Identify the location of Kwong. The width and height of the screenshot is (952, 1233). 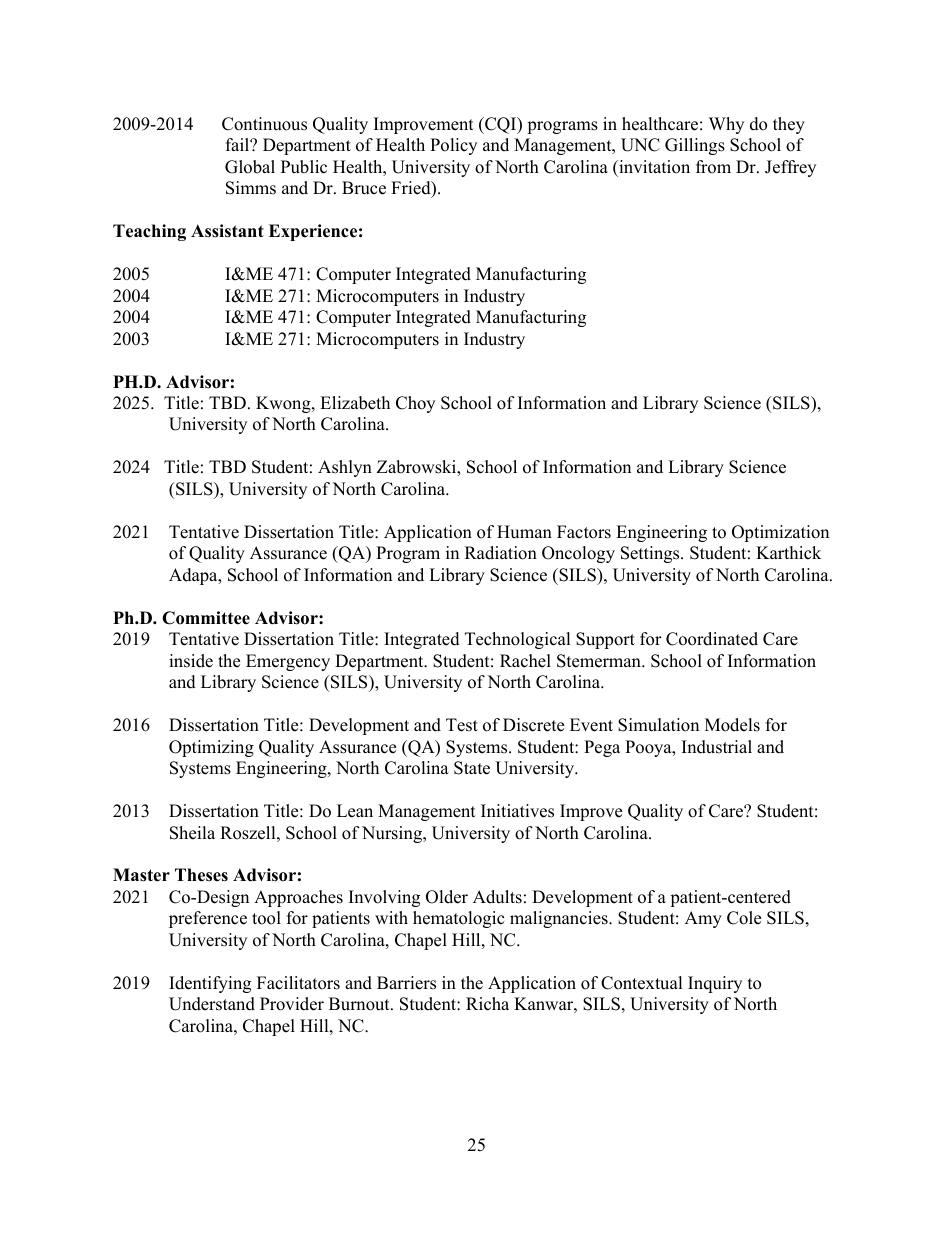
(284, 404).
